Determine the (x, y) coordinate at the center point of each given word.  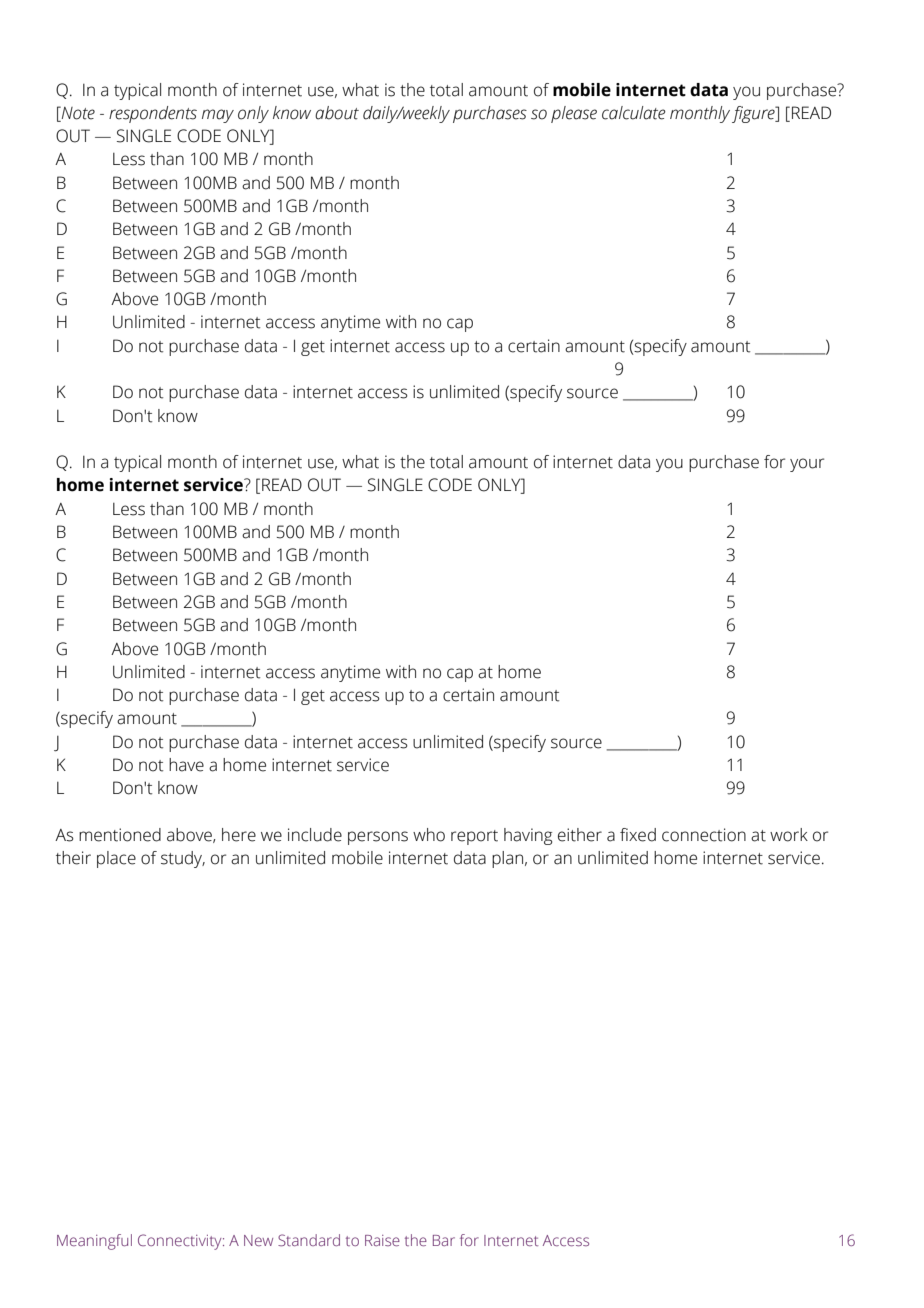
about (337, 113)
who (429, 835)
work (789, 835)
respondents (153, 114)
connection (704, 835)
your (807, 465)
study (183, 859)
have (186, 765)
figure (754, 114)
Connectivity (181, 1242)
